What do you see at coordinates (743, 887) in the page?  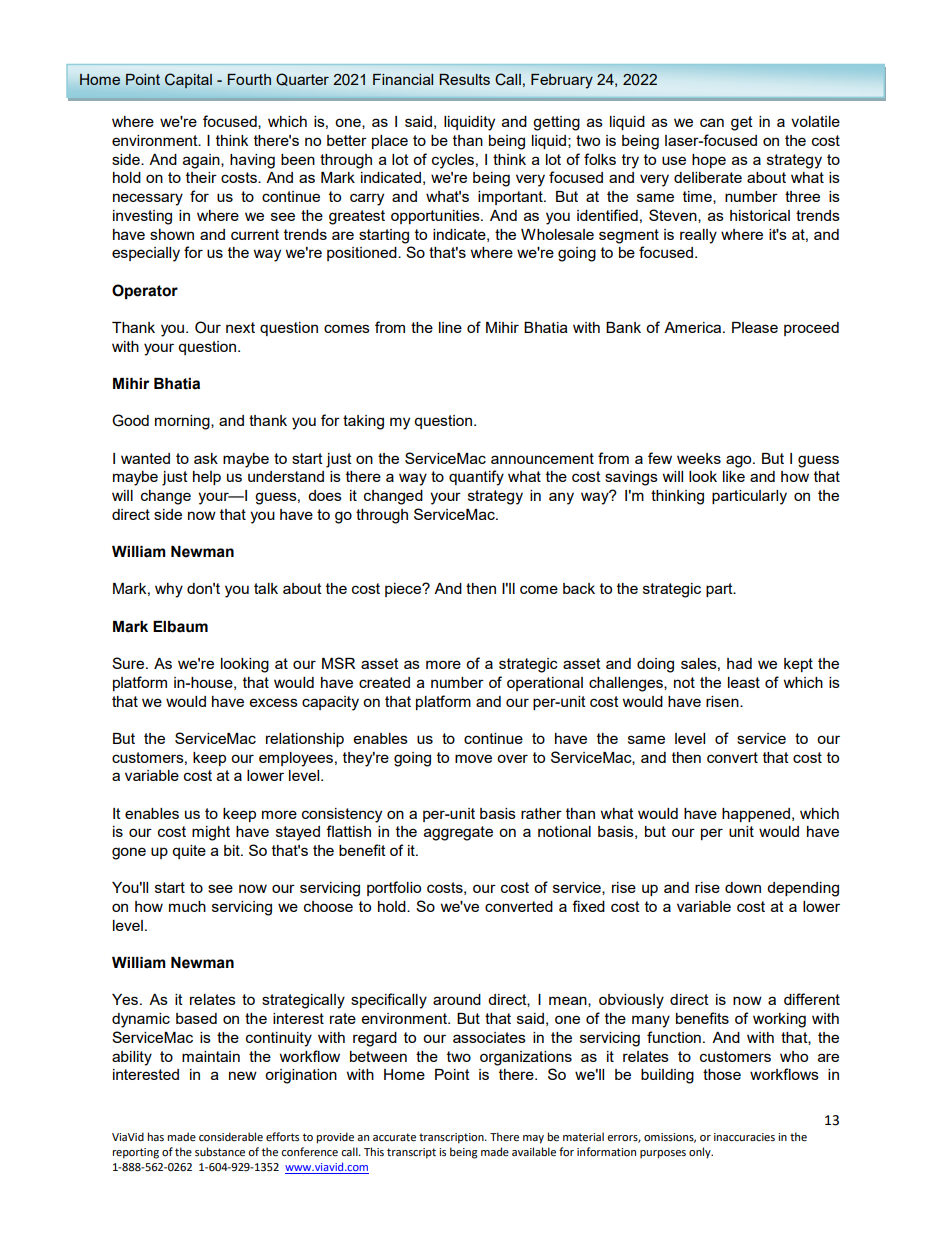 I see `down` at bounding box center [743, 887].
